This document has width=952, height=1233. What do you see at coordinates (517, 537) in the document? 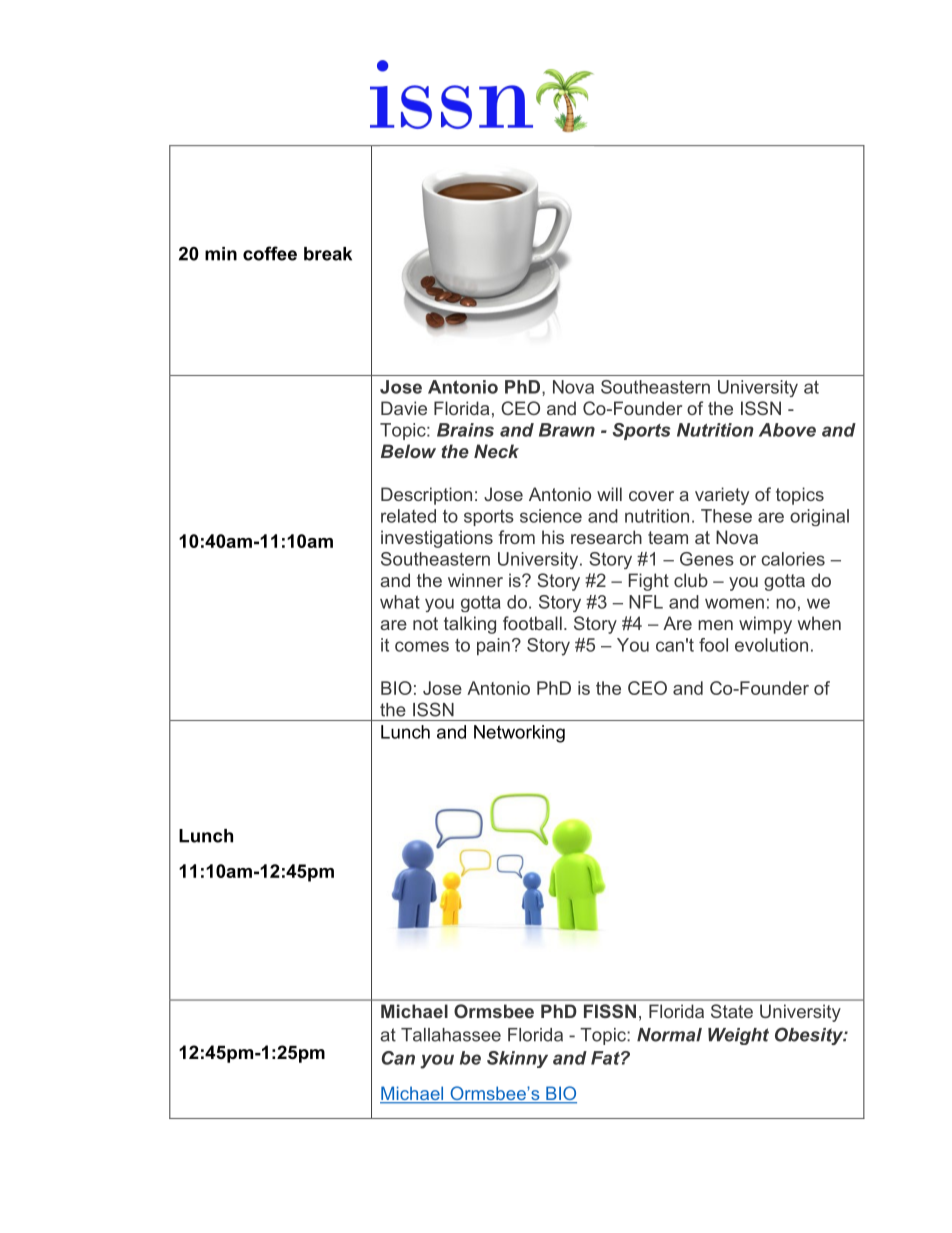
I see `from` at bounding box center [517, 537].
